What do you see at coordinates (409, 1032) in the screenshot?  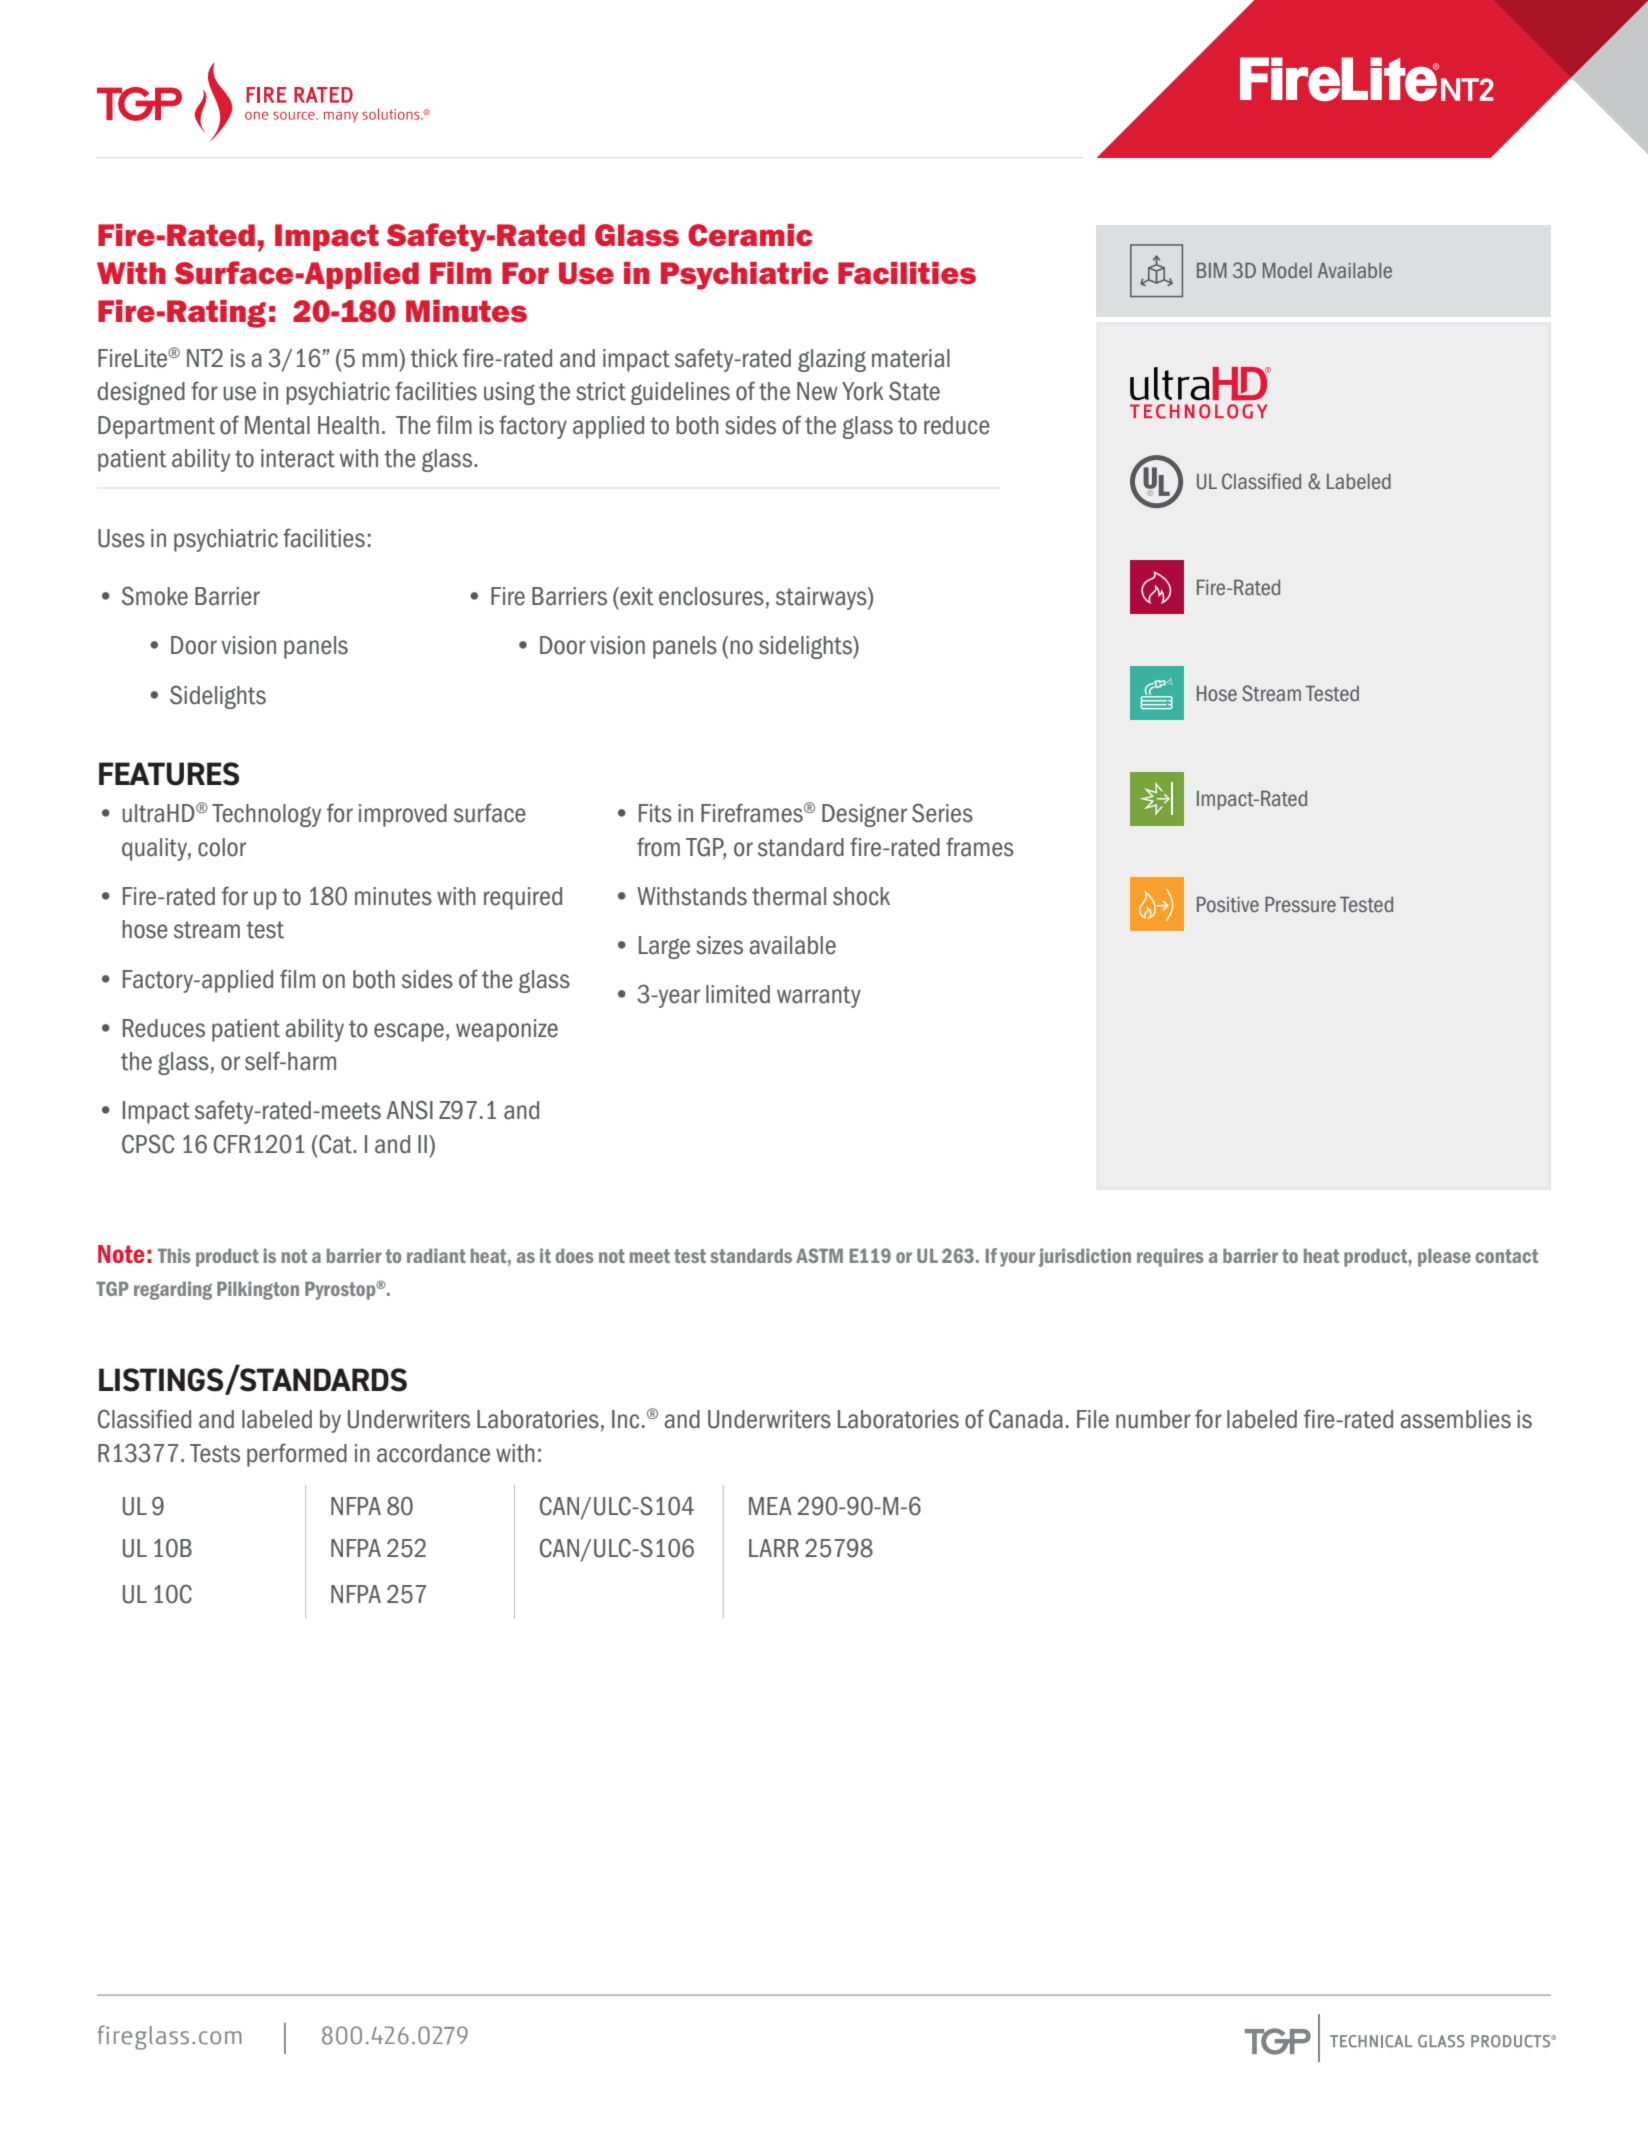 I see `escape` at bounding box center [409, 1032].
